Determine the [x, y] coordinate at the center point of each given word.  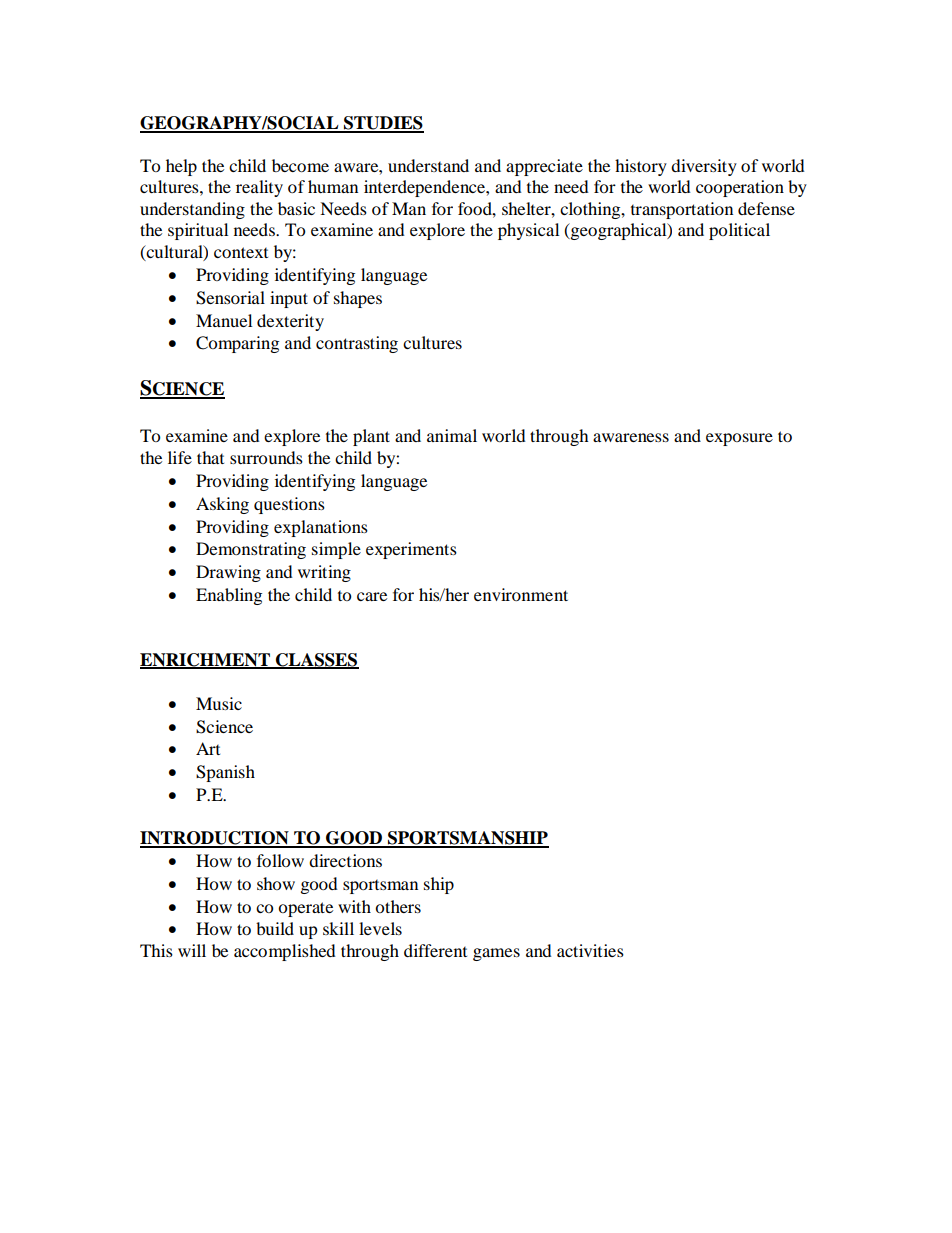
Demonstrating [251, 550]
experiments [411, 550]
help [181, 167]
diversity [704, 167]
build [275, 928]
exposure [739, 439]
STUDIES [383, 124]
